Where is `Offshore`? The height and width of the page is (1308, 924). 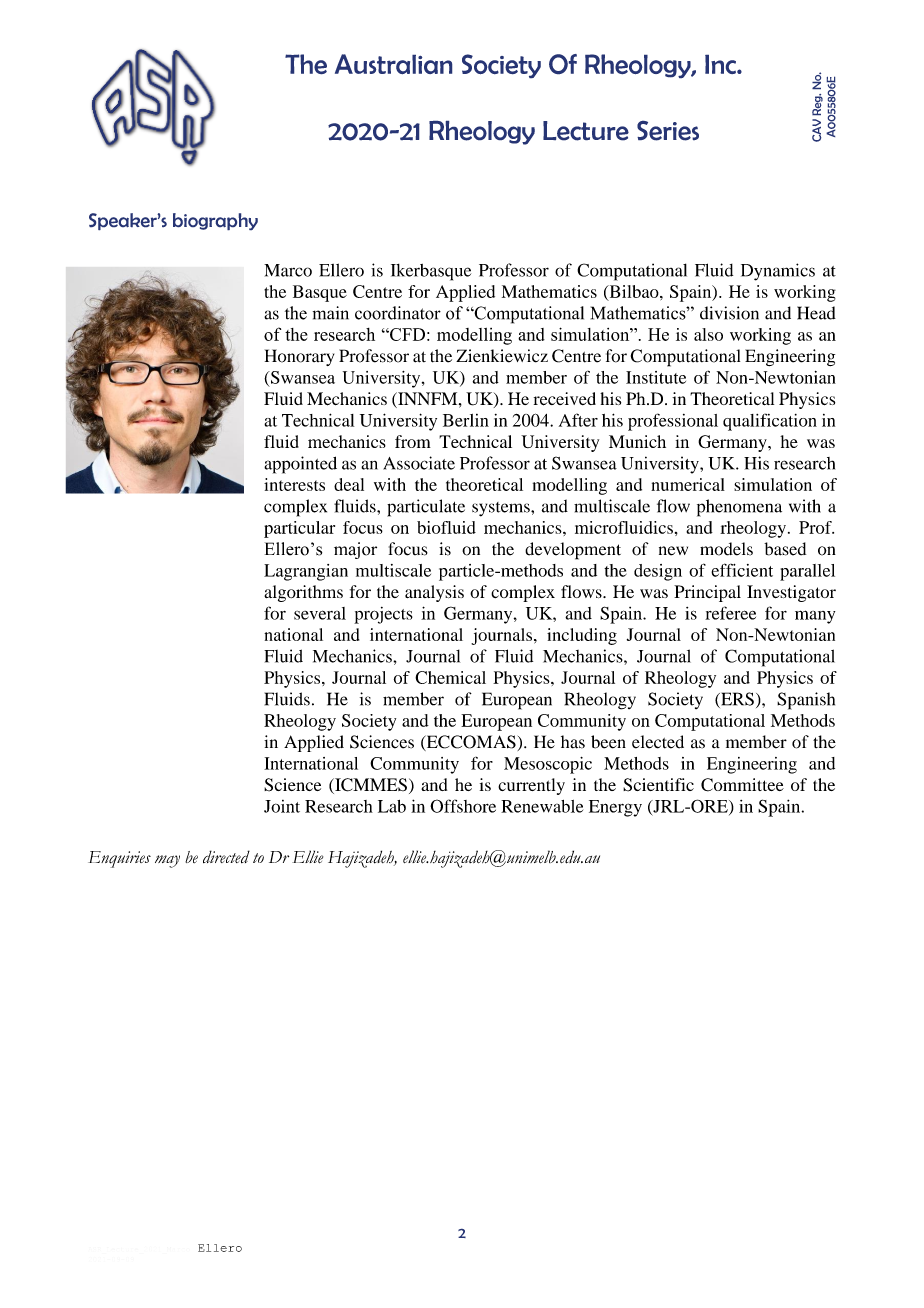
Offshore is located at coordinates (463, 806).
